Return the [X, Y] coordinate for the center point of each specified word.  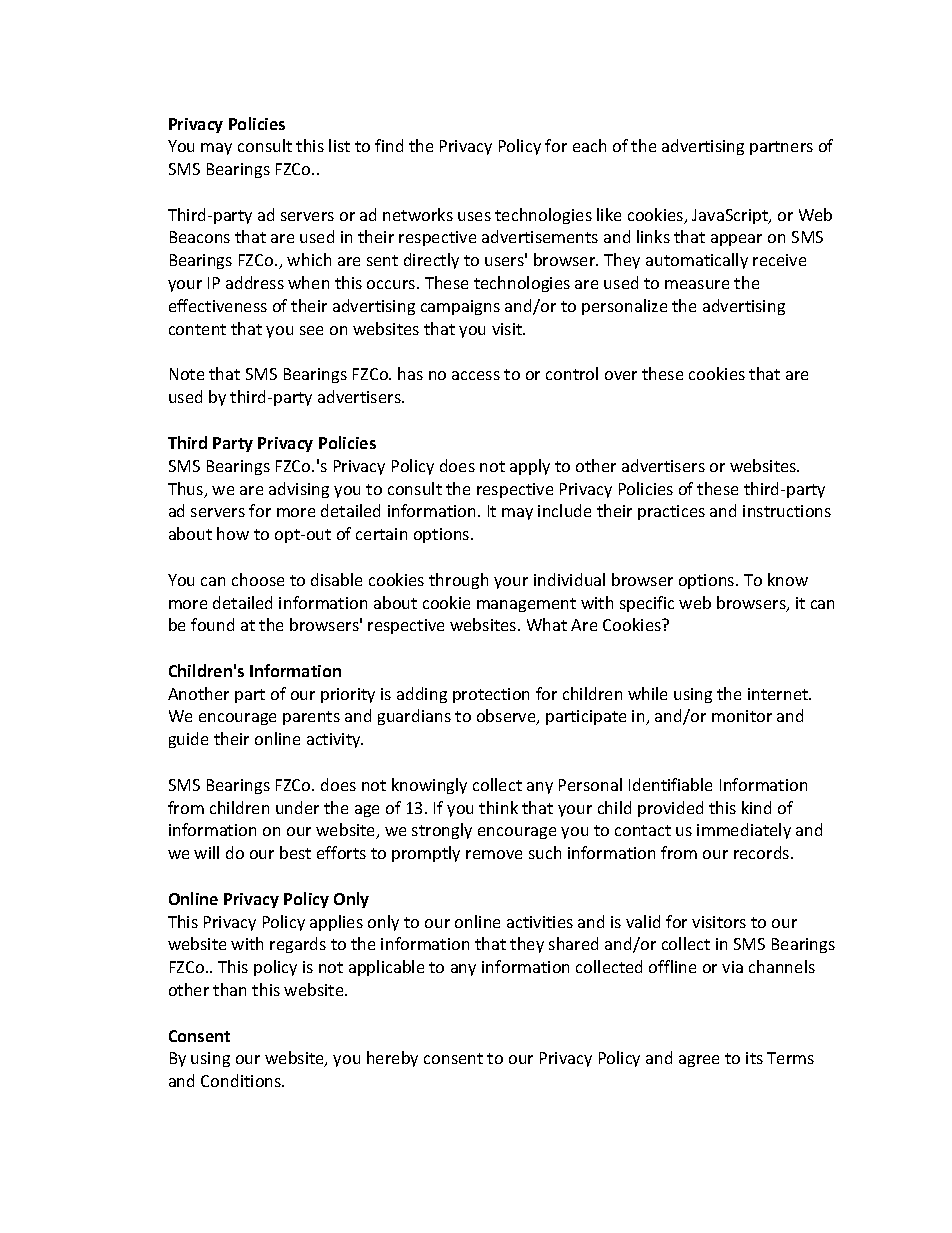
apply [530, 467]
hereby [392, 1059]
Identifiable [670, 784]
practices [671, 512]
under [297, 807]
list [339, 145]
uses [474, 216]
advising [299, 490]
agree [699, 1061]
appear [736, 240]
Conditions [242, 1080]
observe [507, 717]
